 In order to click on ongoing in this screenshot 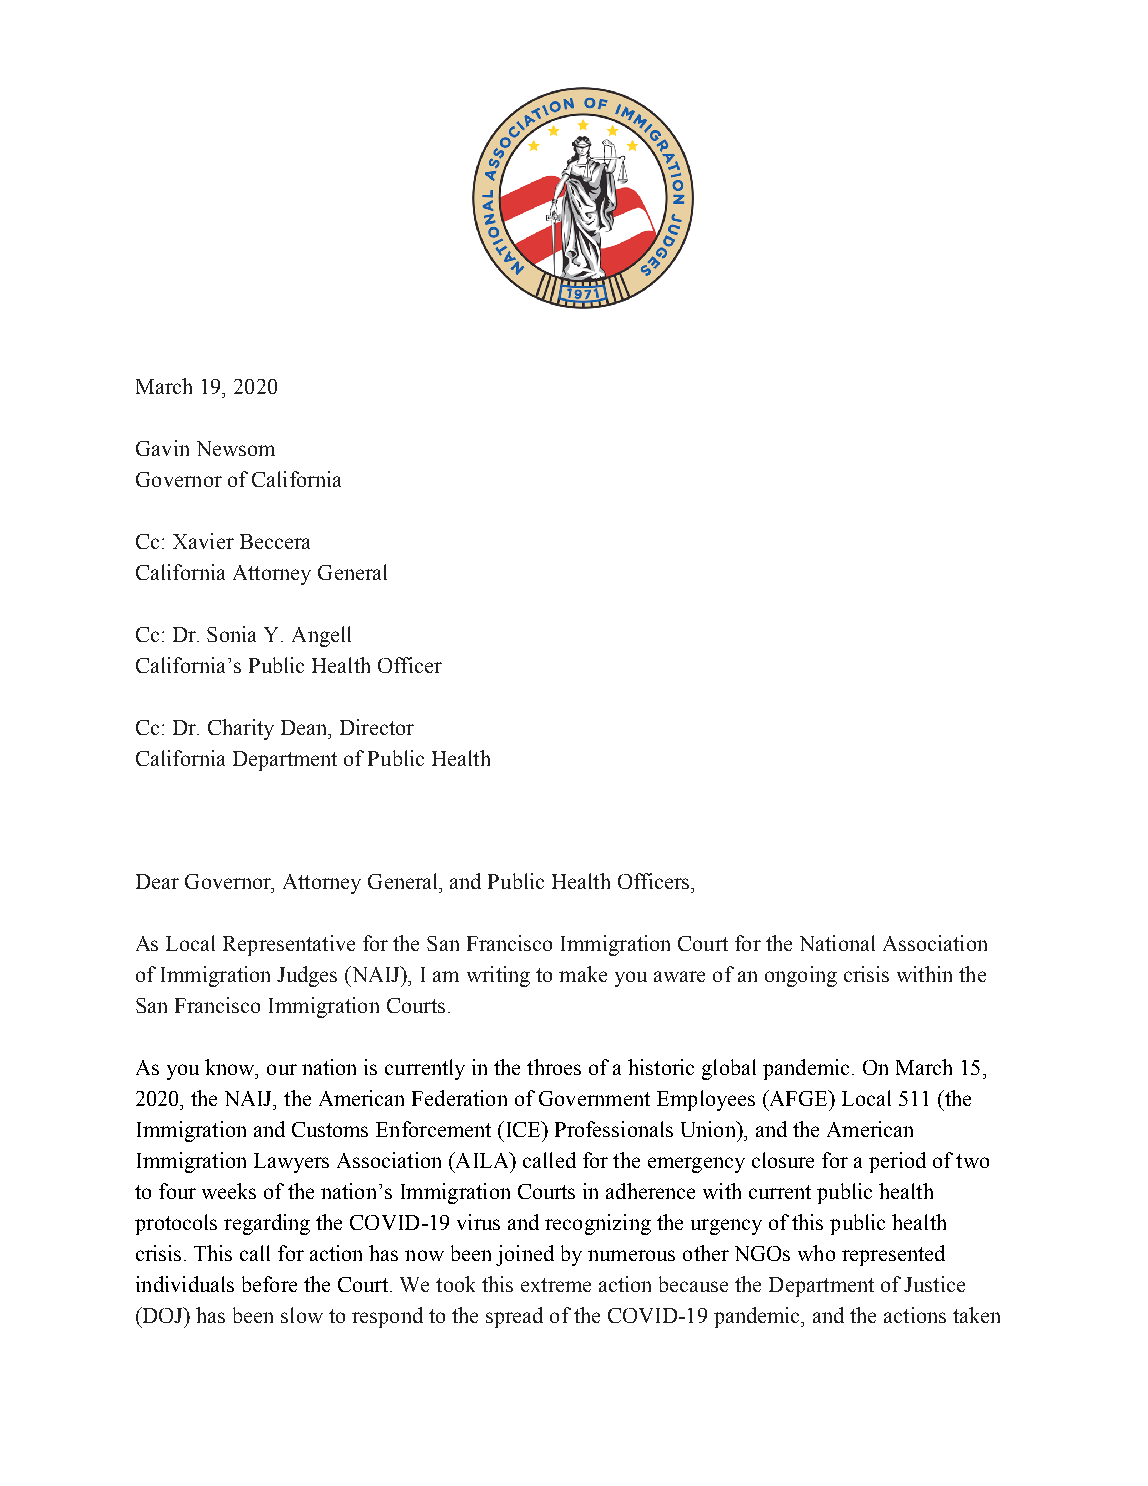, I will do `click(801, 976)`.
